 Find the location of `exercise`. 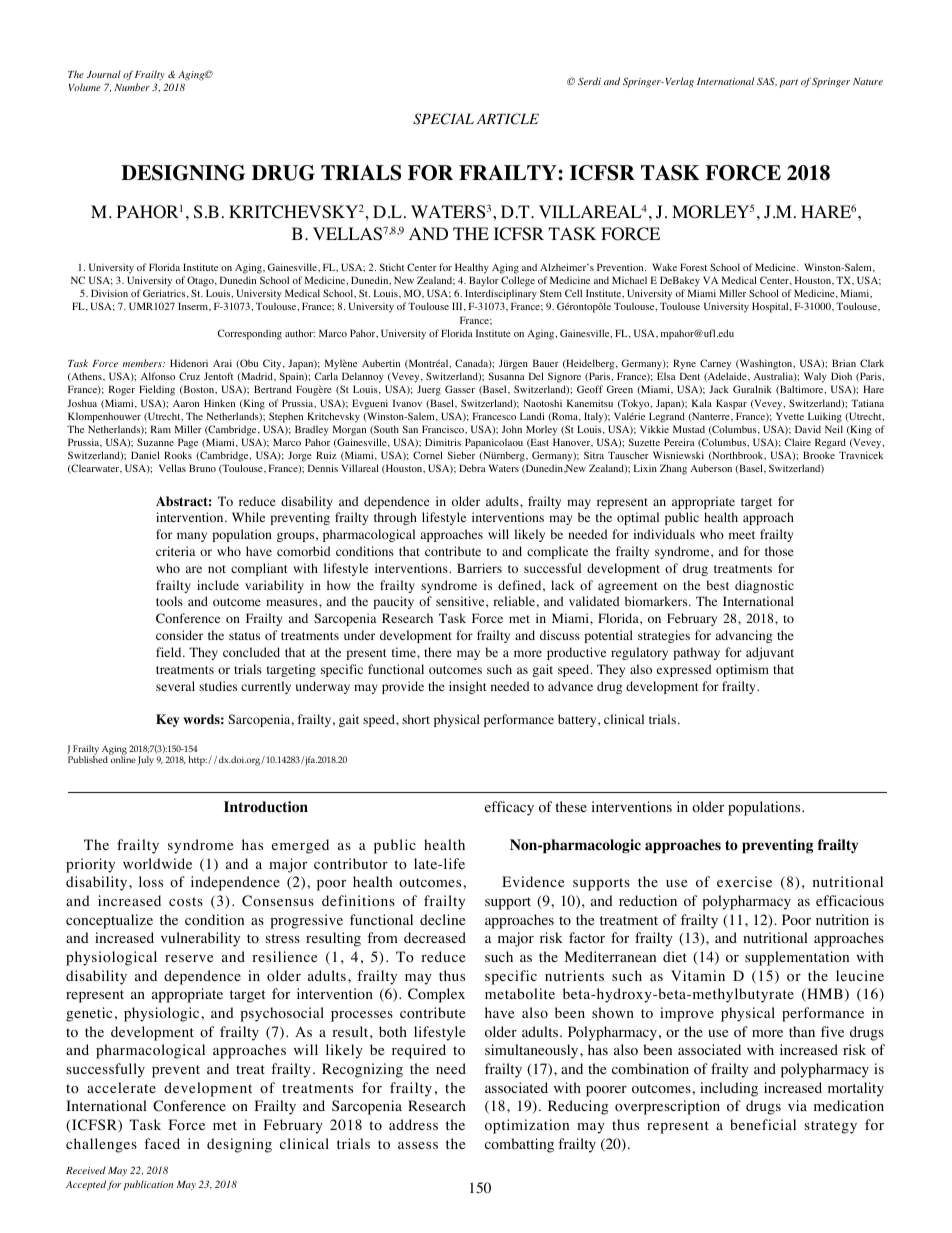

exercise is located at coordinates (744, 881).
